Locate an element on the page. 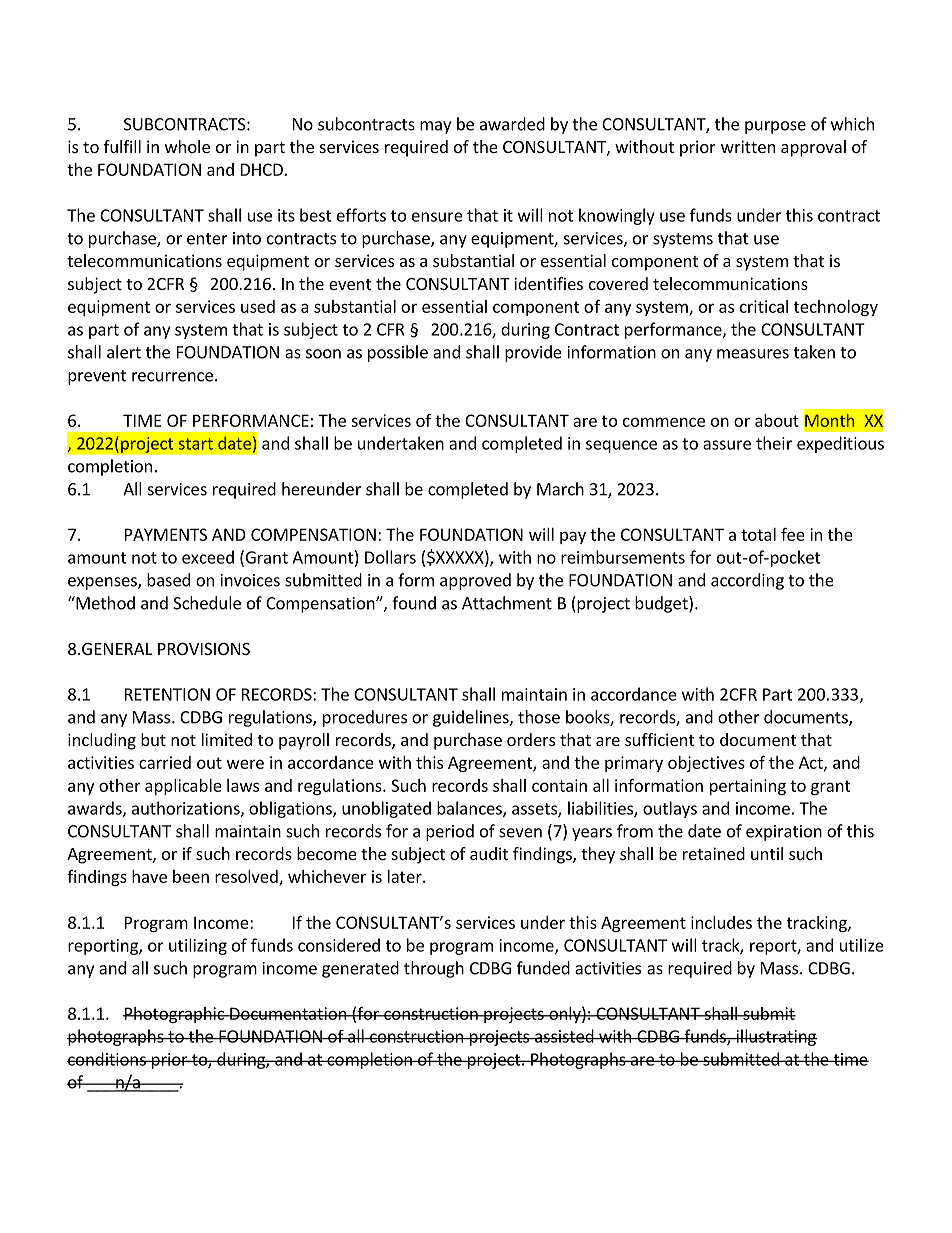  been is located at coordinates (191, 876).
